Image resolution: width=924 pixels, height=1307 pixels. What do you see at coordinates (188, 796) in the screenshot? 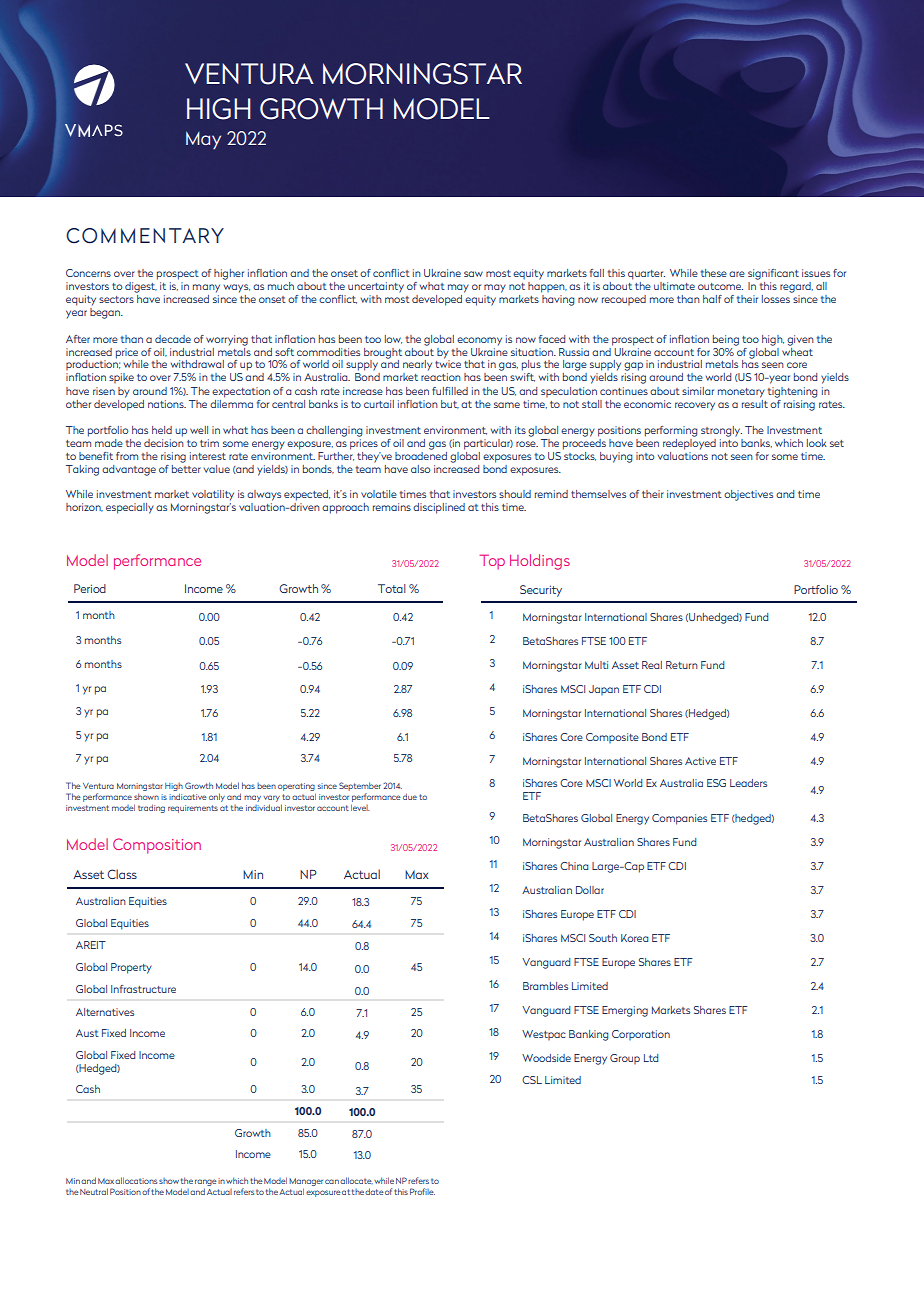
I see `indicative` at bounding box center [188, 796].
